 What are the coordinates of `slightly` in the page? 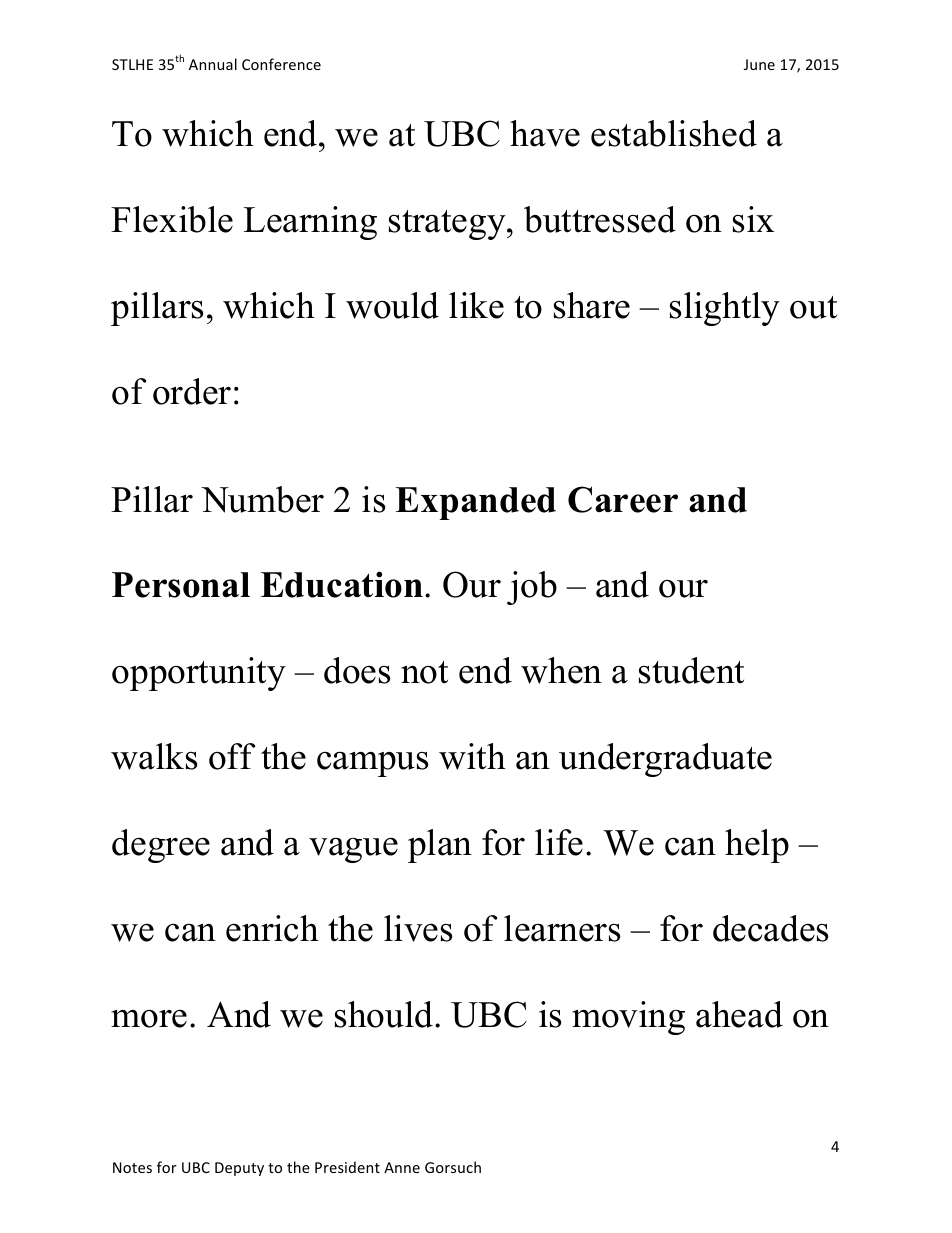 It's located at (725, 309).
